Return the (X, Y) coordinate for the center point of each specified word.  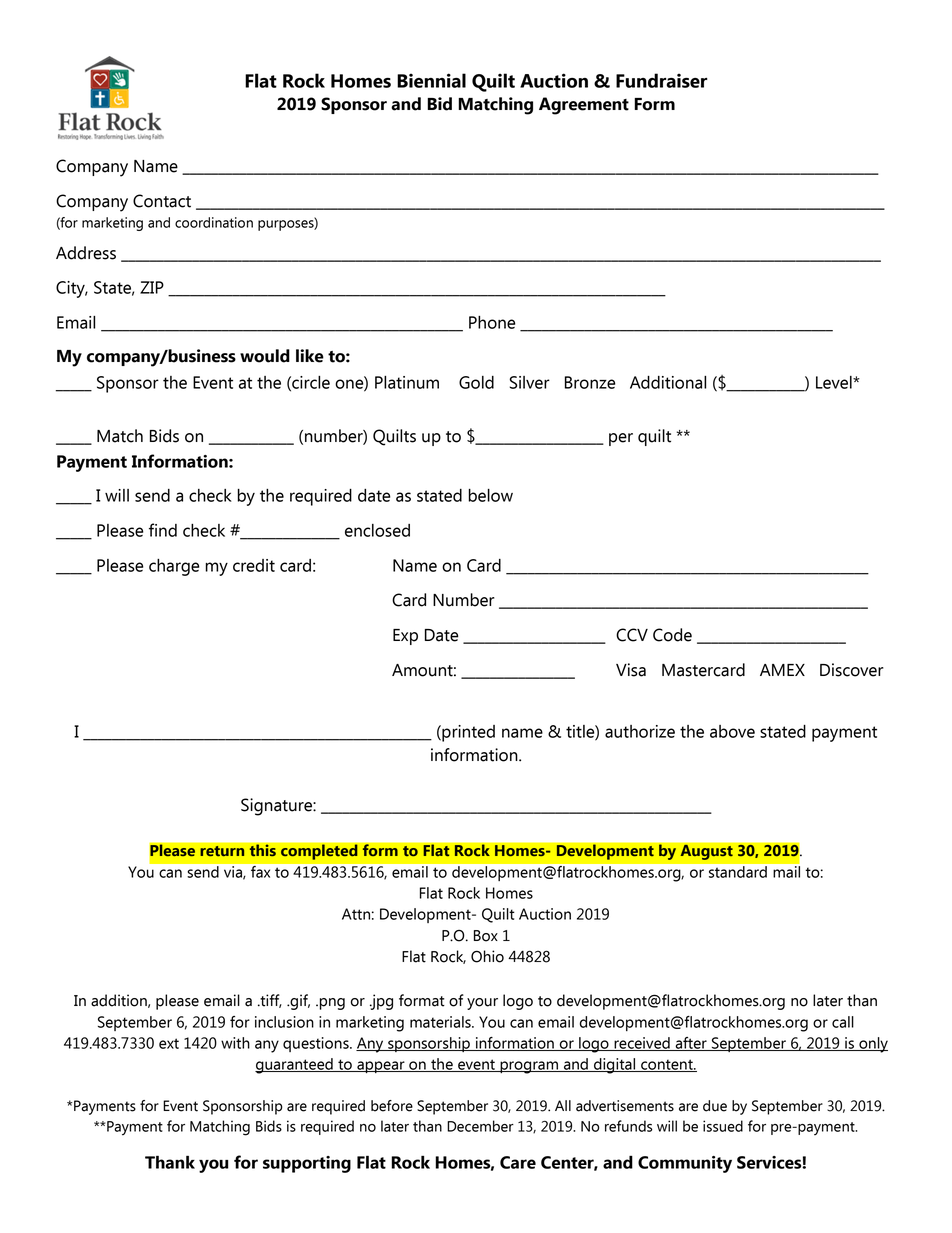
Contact (162, 201)
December (480, 1126)
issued (723, 1126)
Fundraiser (662, 80)
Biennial (431, 80)
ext (169, 1043)
